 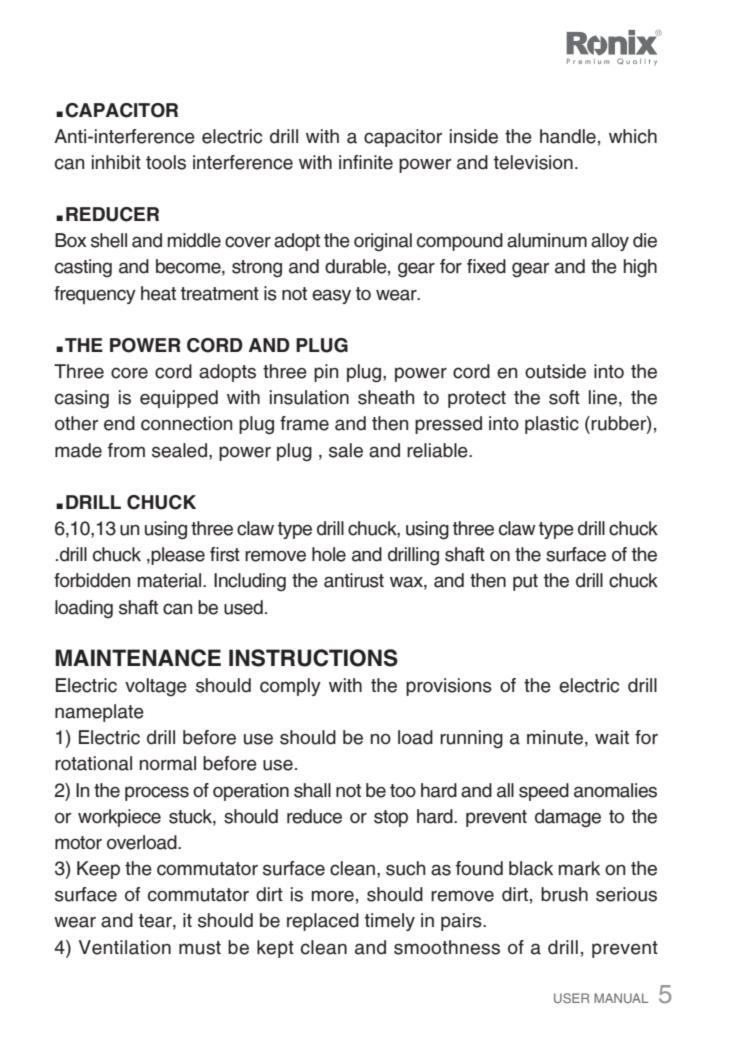 I want to click on workpiece, so click(x=119, y=818).
